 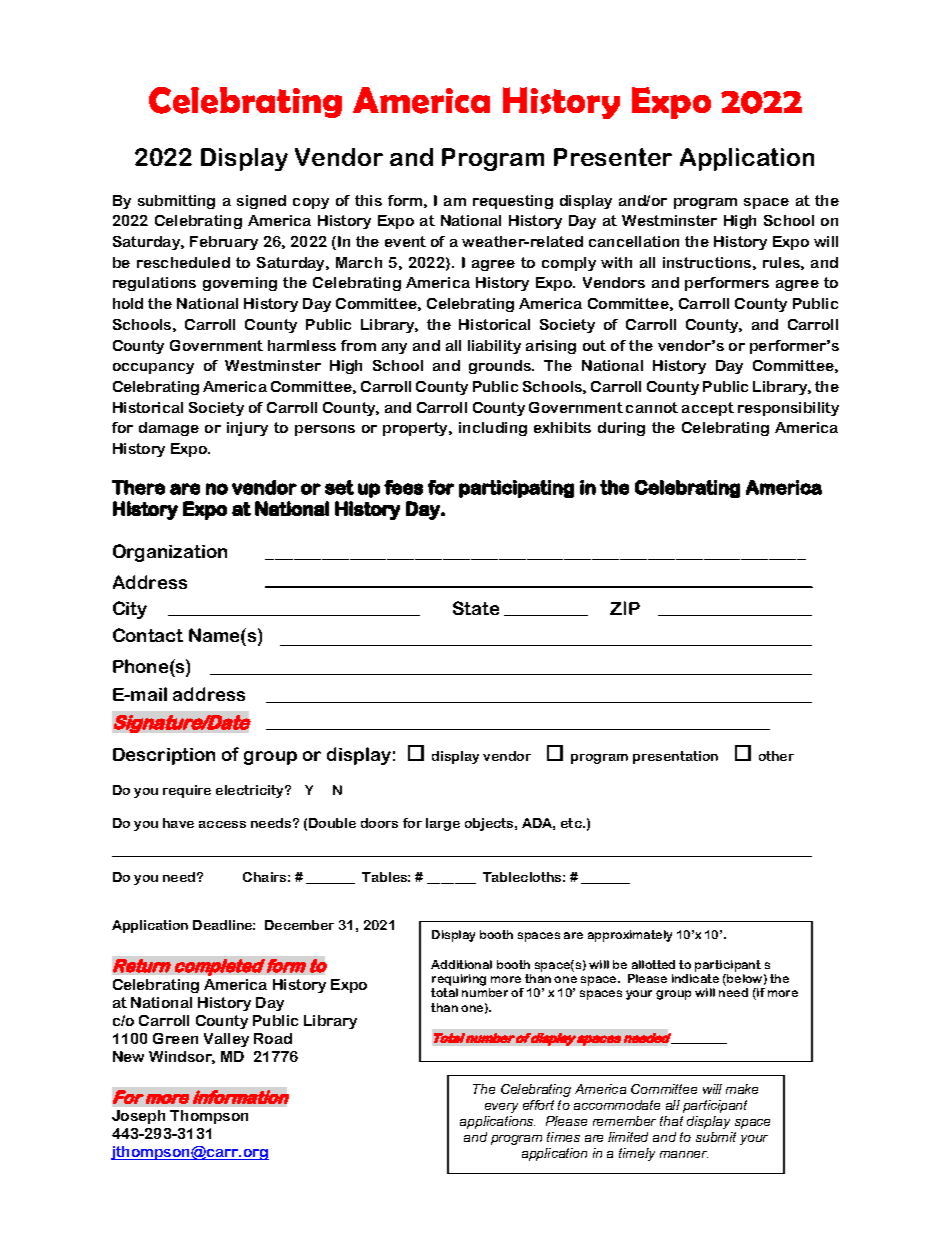 What do you see at coordinates (443, 824) in the screenshot?
I see `large` at bounding box center [443, 824].
